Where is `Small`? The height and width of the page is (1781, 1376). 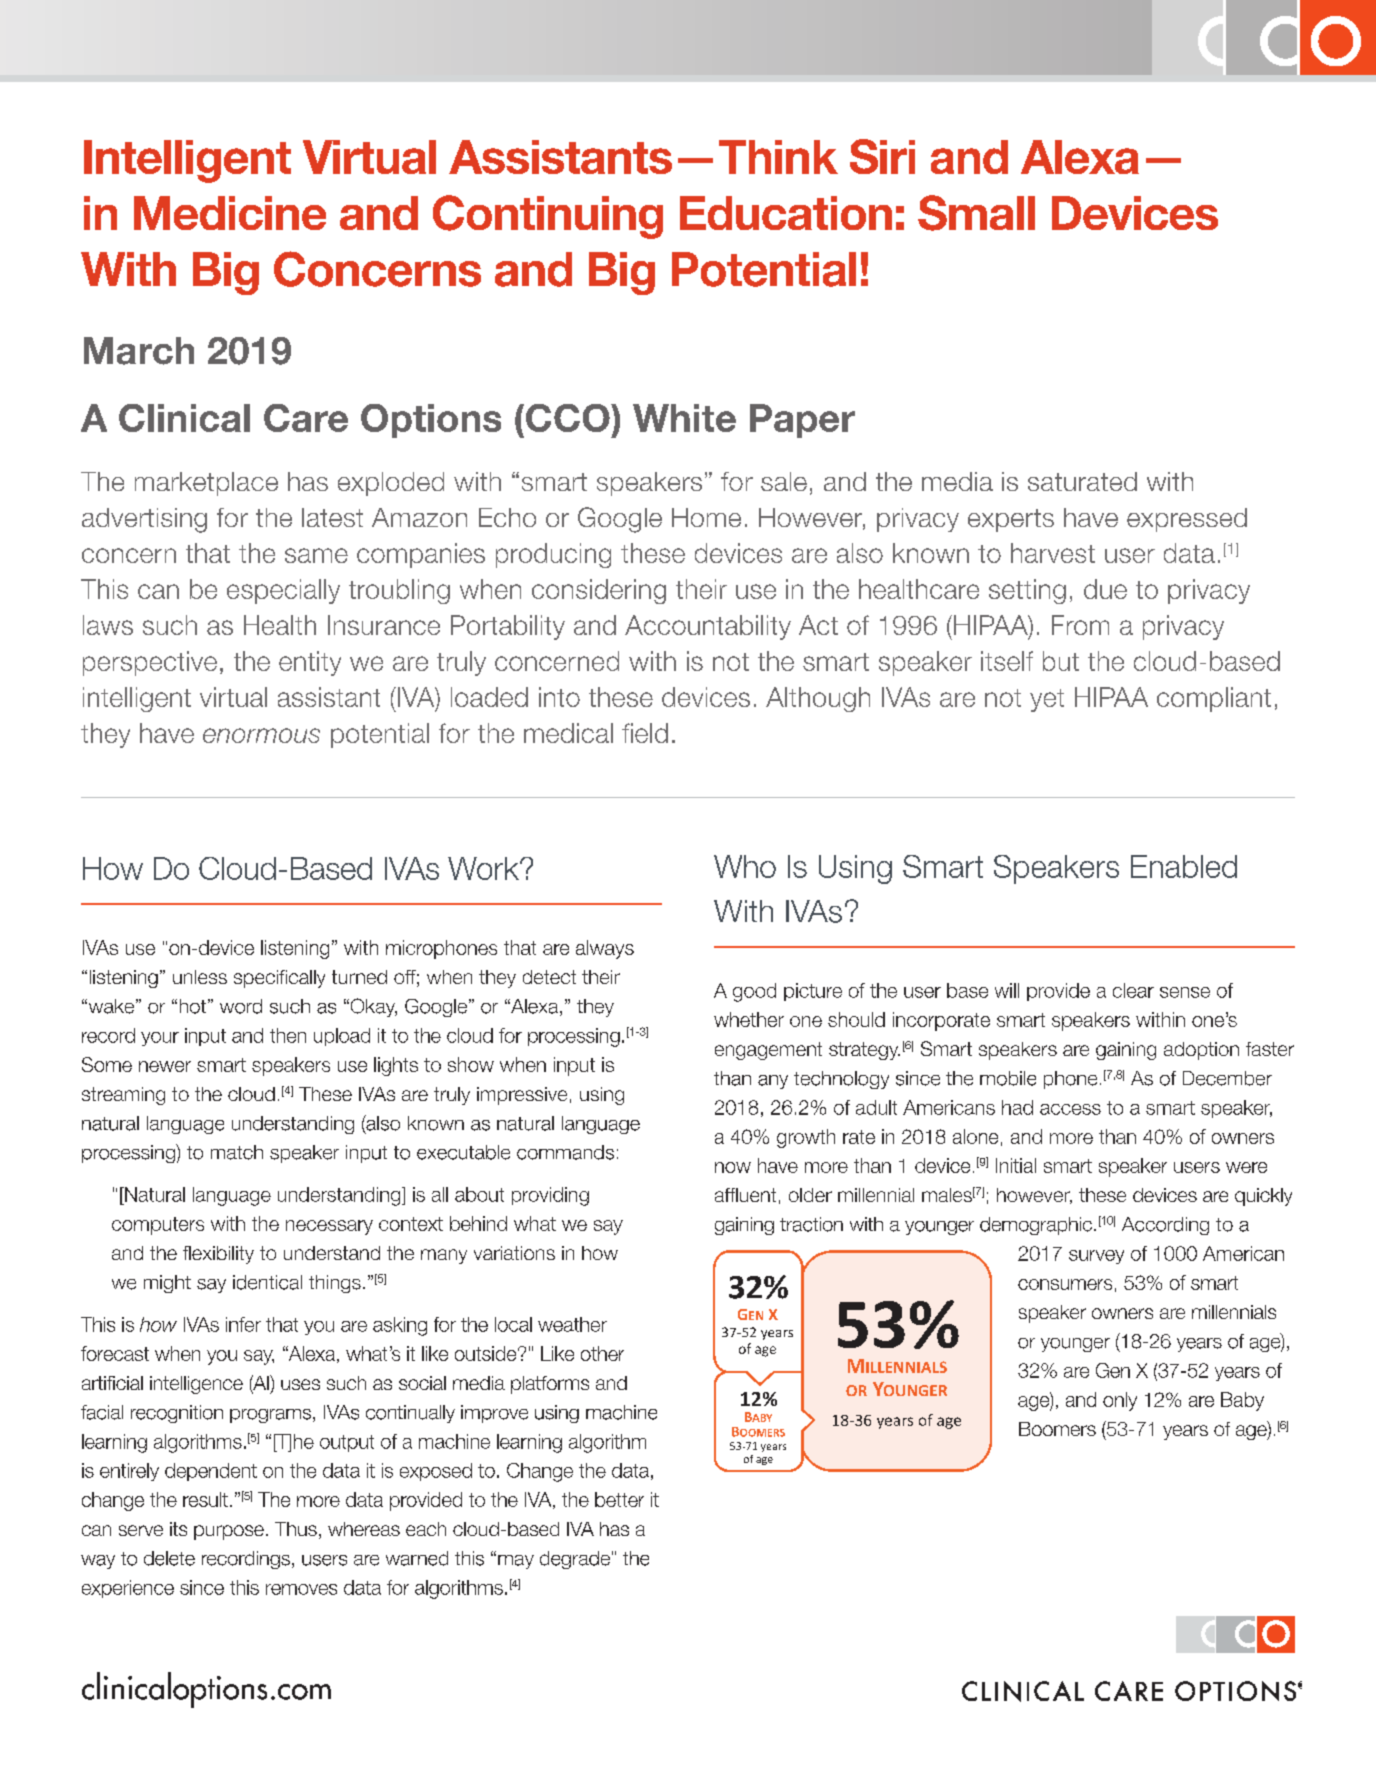
Small is located at coordinates (976, 213).
